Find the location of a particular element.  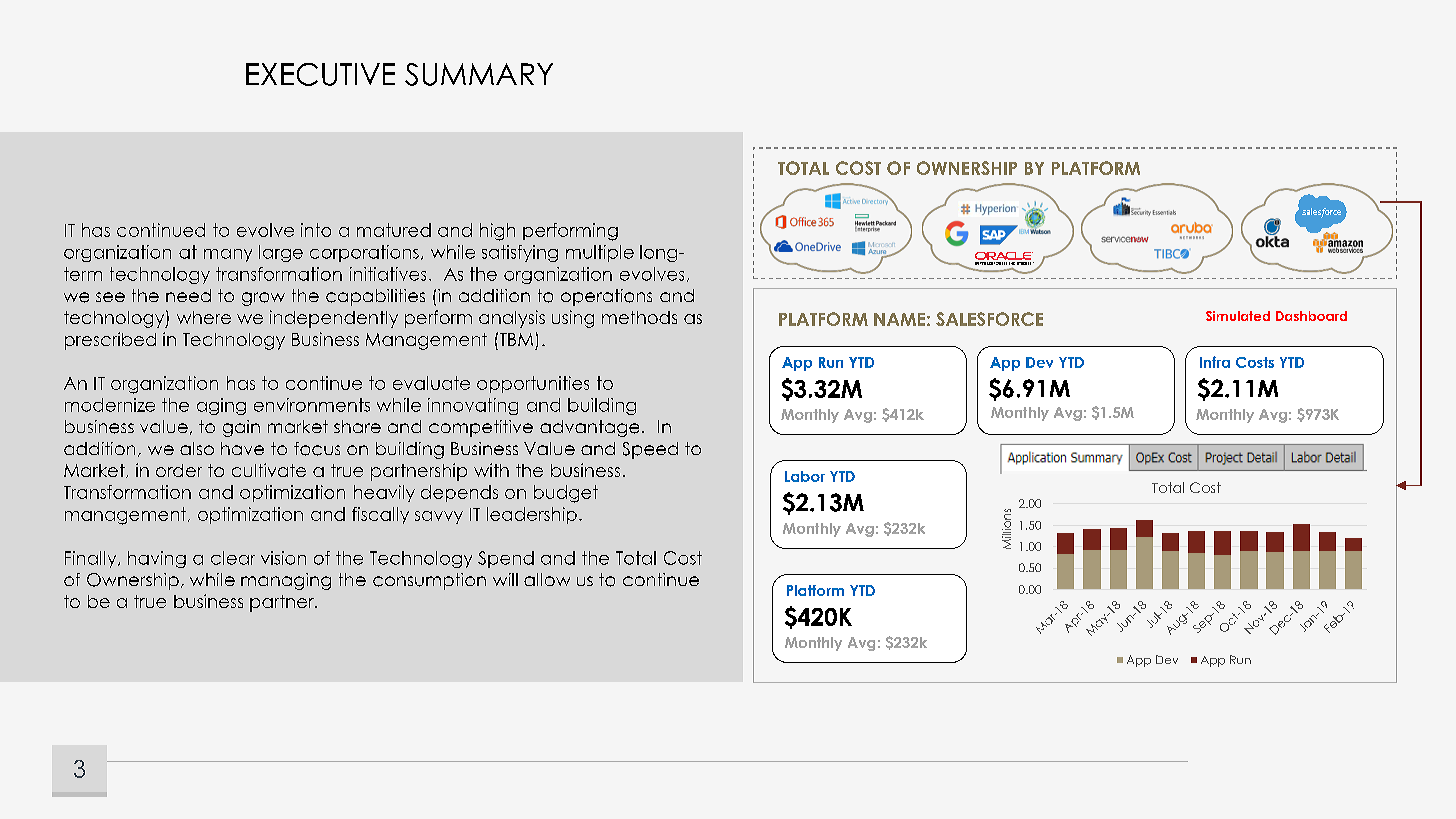

Simulated is located at coordinates (1238, 316).
